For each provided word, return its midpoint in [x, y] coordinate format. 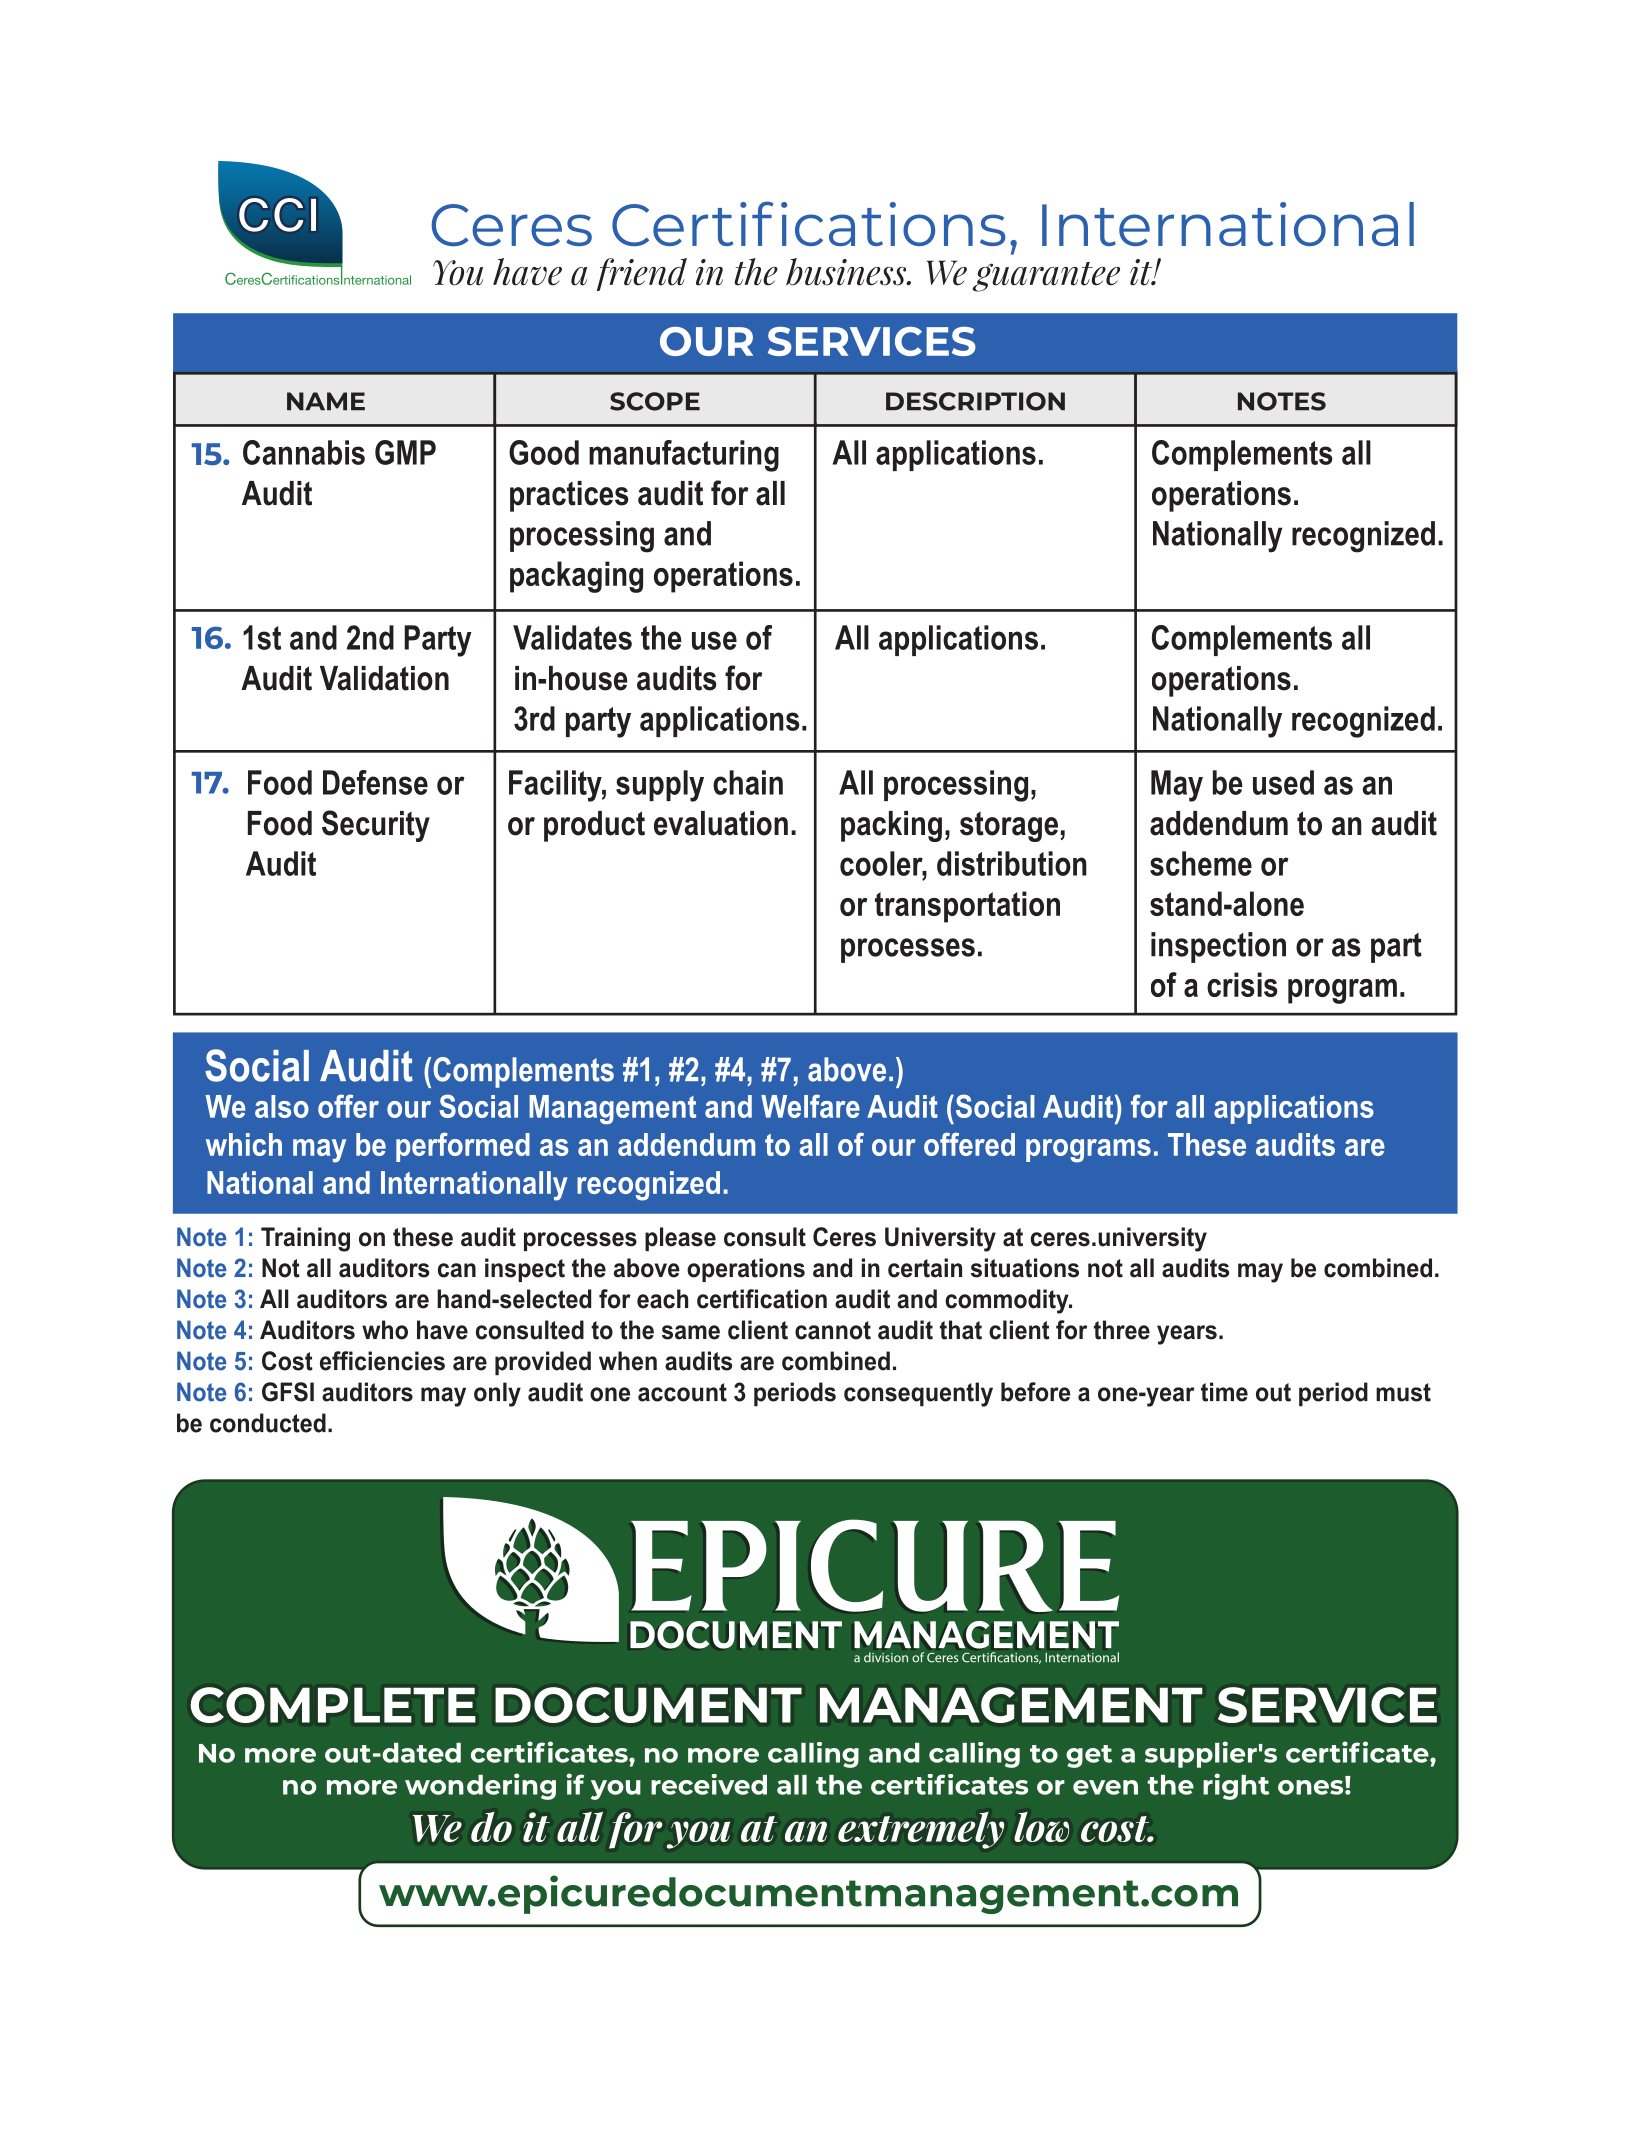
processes [908, 950]
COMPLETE [333, 1705]
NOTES [1282, 401]
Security [376, 826]
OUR [706, 341]
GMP [405, 452]
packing [891, 826]
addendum [1219, 823]
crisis [1242, 984]
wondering [480, 1786]
